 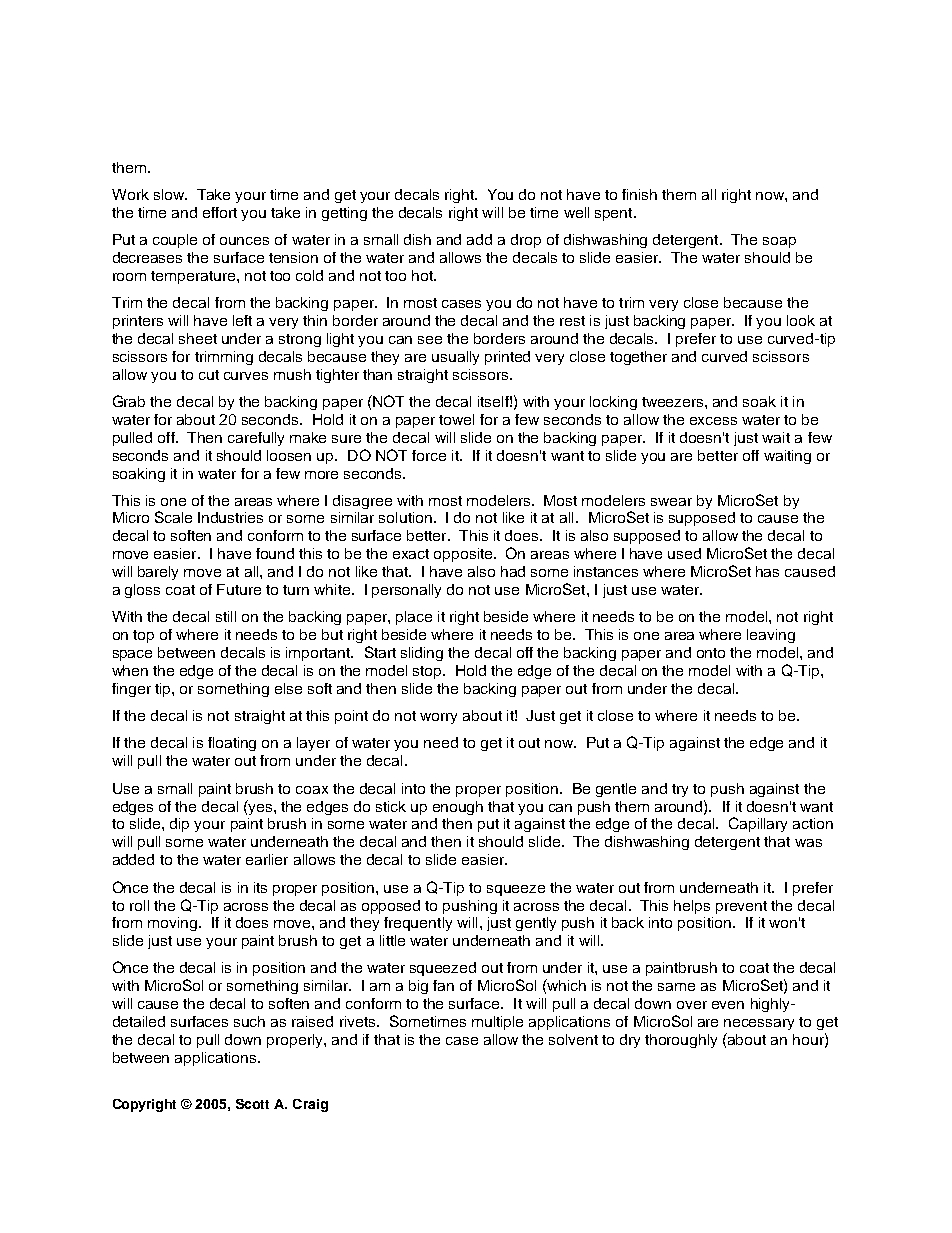 What do you see at coordinates (179, 825) in the screenshot?
I see `dip` at bounding box center [179, 825].
